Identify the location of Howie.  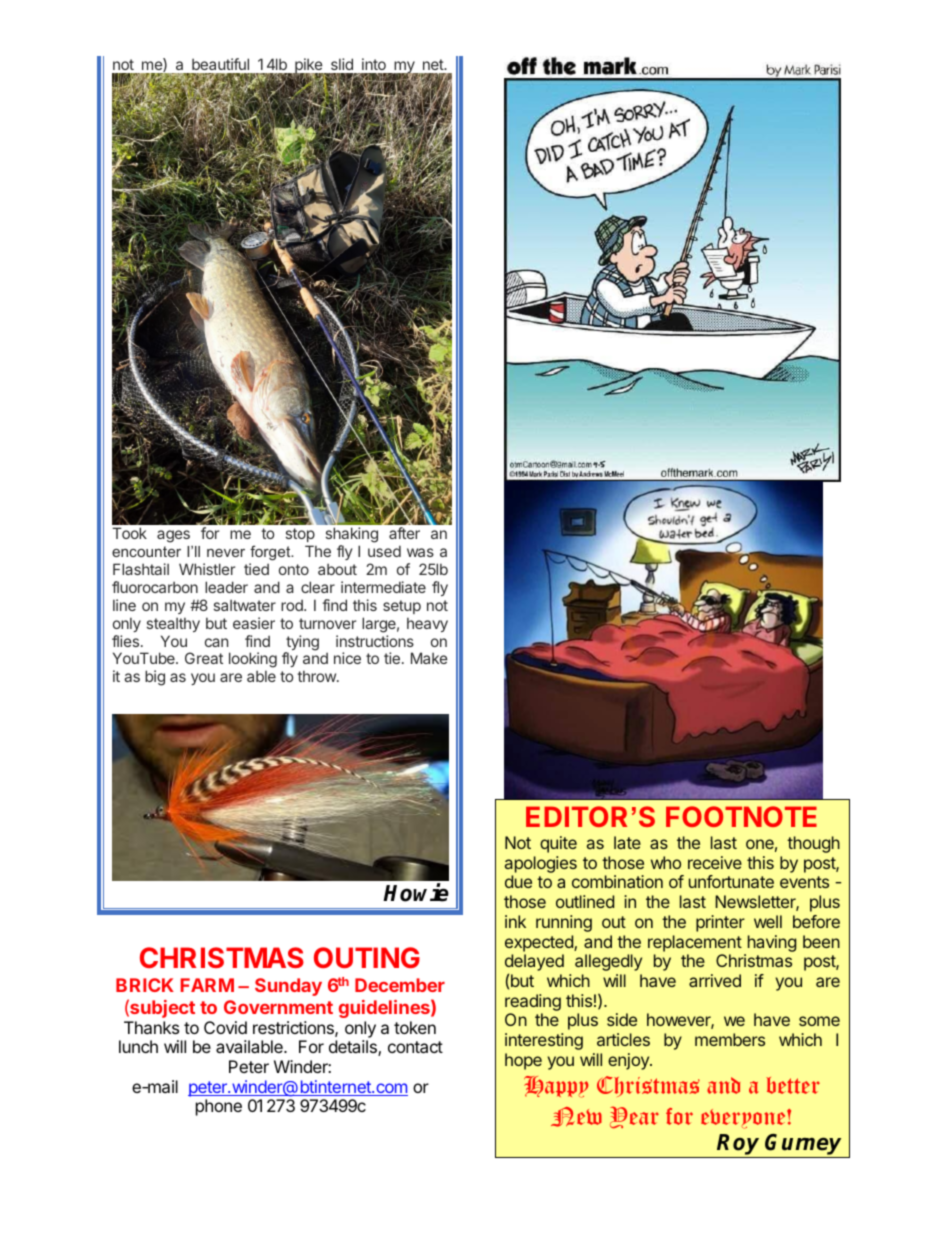
(416, 892).
